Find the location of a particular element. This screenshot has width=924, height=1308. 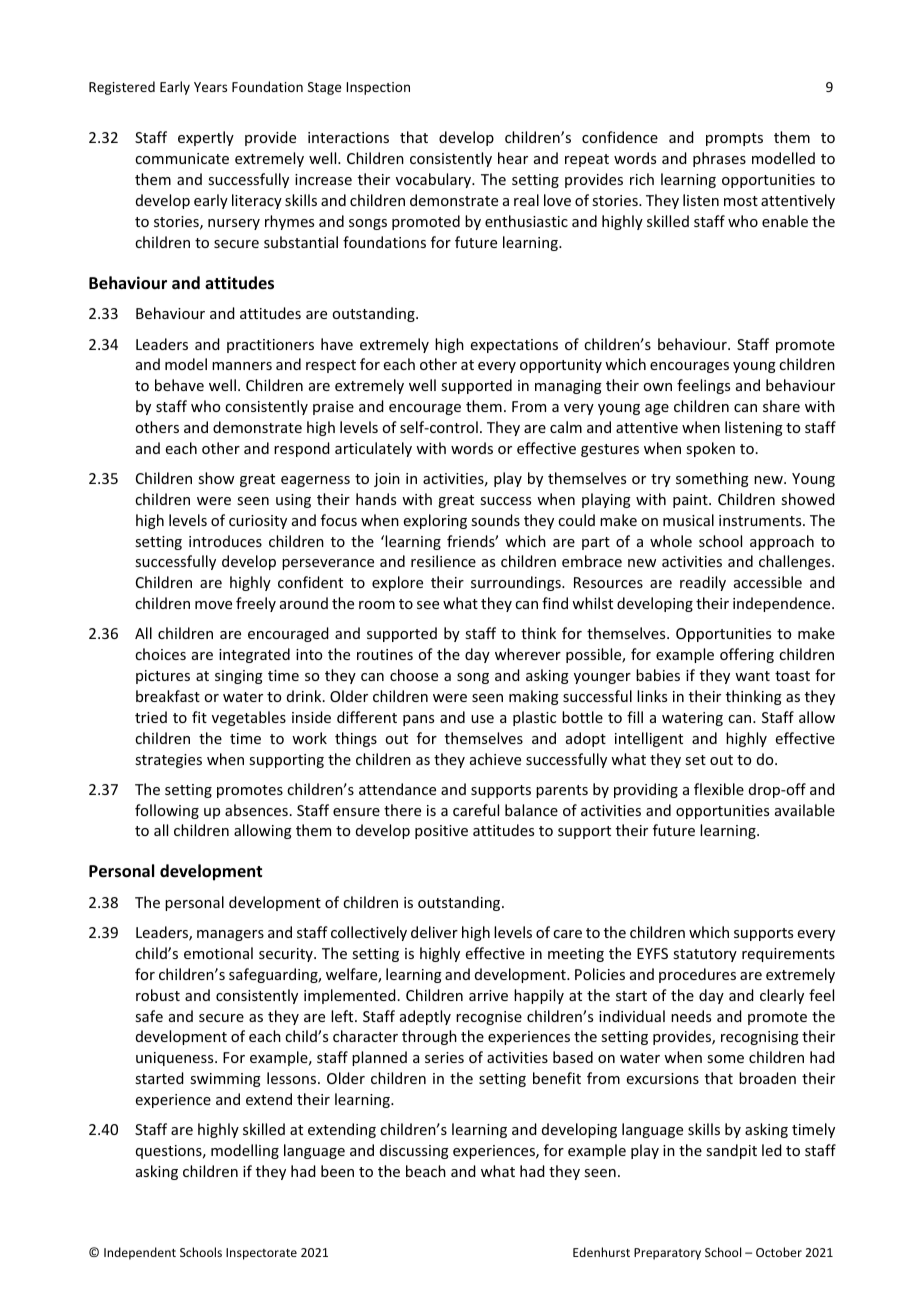

paint is located at coordinates (691, 501).
